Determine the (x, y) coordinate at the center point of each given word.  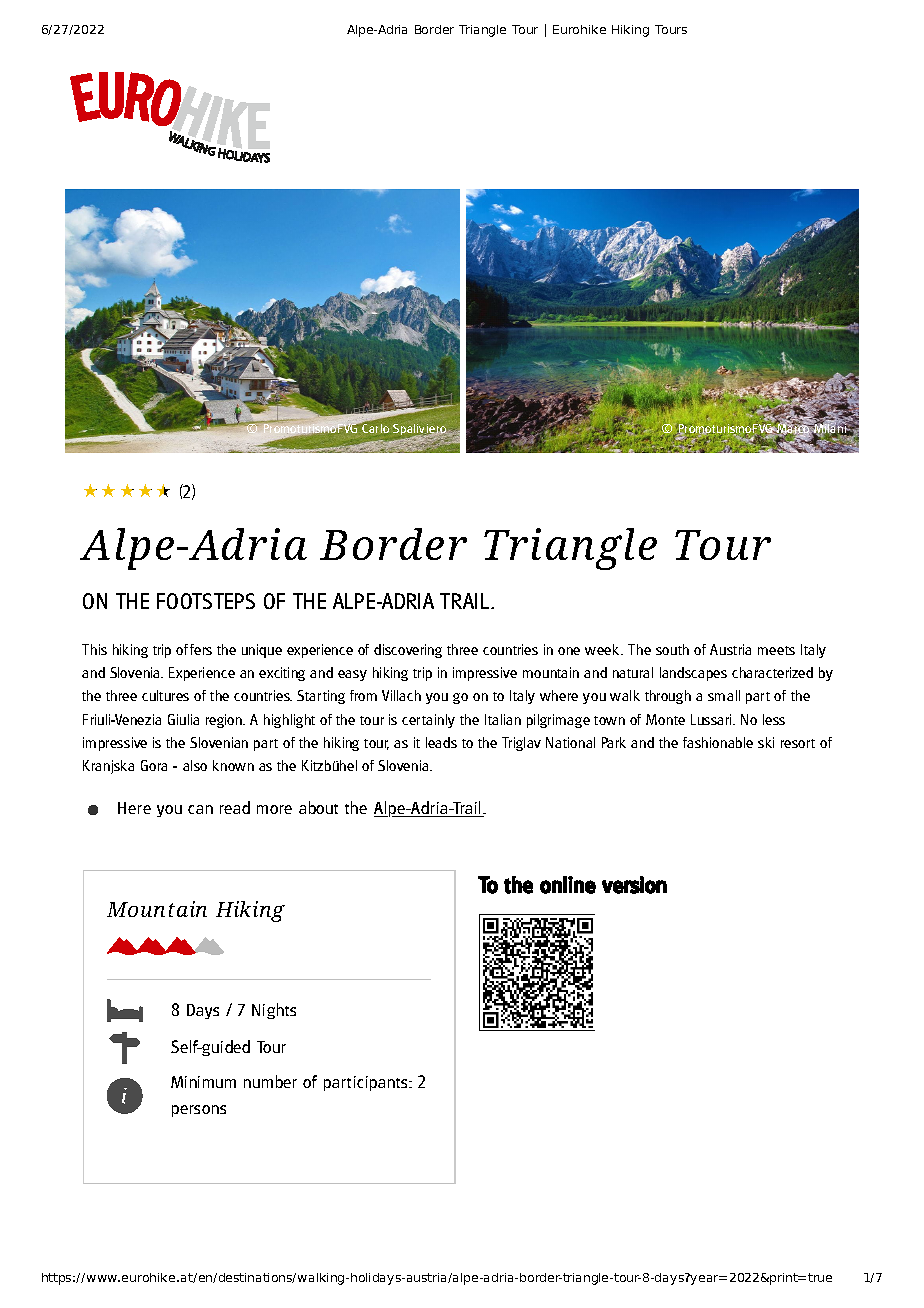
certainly (428, 721)
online (568, 885)
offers (194, 649)
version (634, 885)
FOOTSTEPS (206, 601)
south (672, 649)
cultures (165, 695)
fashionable (718, 742)
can (200, 809)
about (318, 807)
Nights (274, 1011)
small (724, 695)
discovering (408, 651)
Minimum (203, 1082)
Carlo (375, 427)
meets (776, 650)
